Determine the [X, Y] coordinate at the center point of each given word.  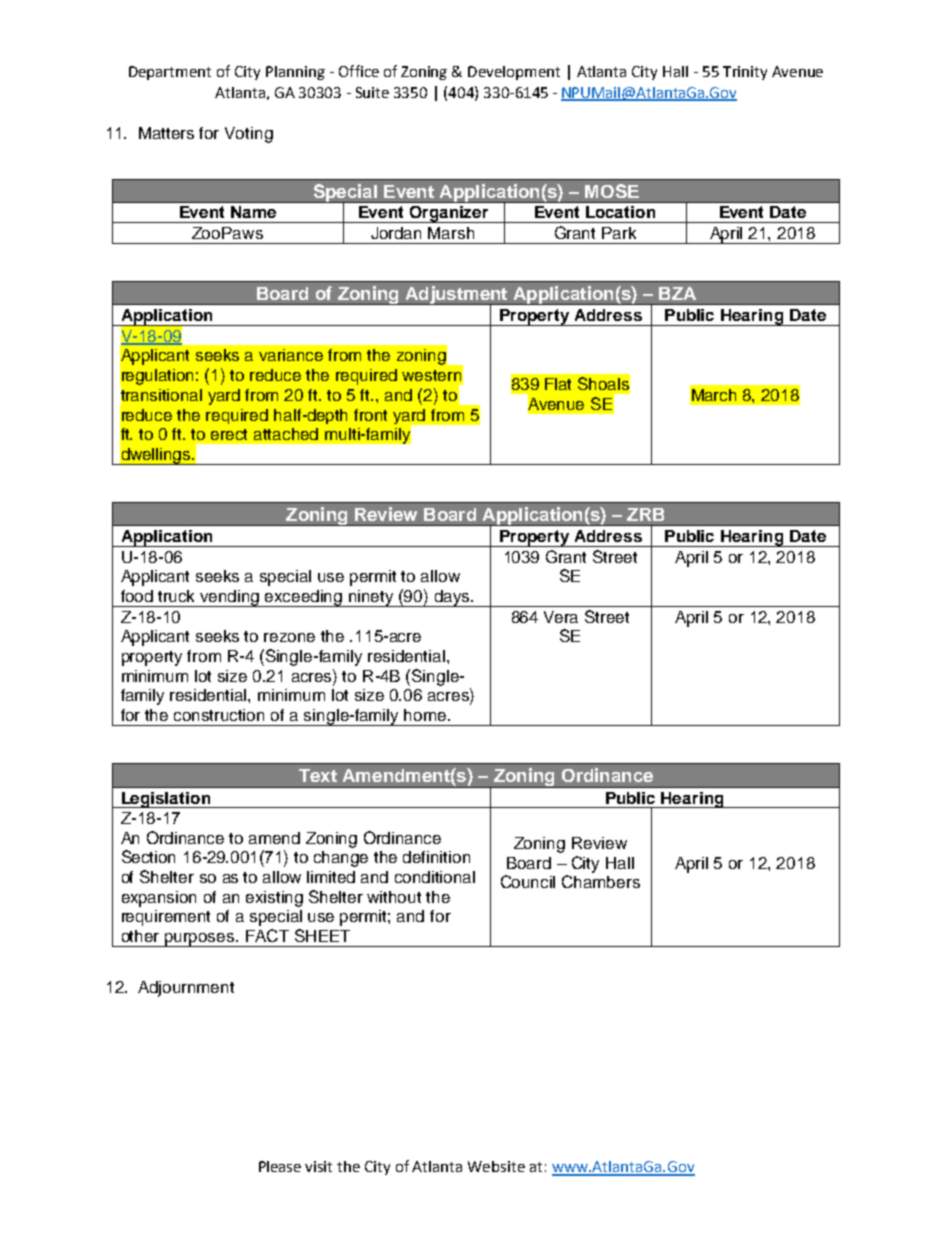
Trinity [745, 73]
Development [514, 73]
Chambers [601, 881]
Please [280, 1166]
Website [496, 1166]
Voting [249, 135]
